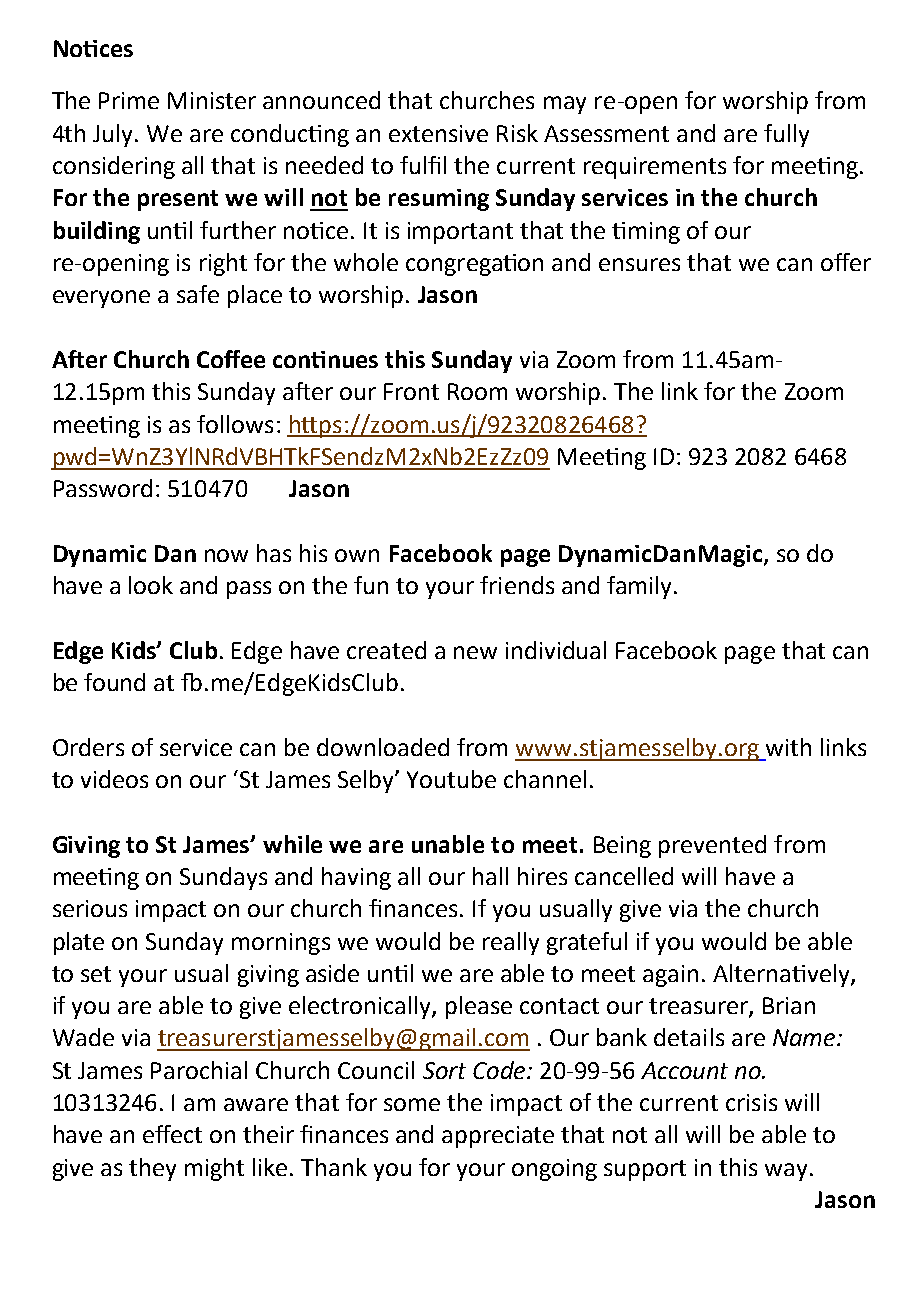  What do you see at coordinates (114, 779) in the image?
I see `videos` at bounding box center [114, 779].
